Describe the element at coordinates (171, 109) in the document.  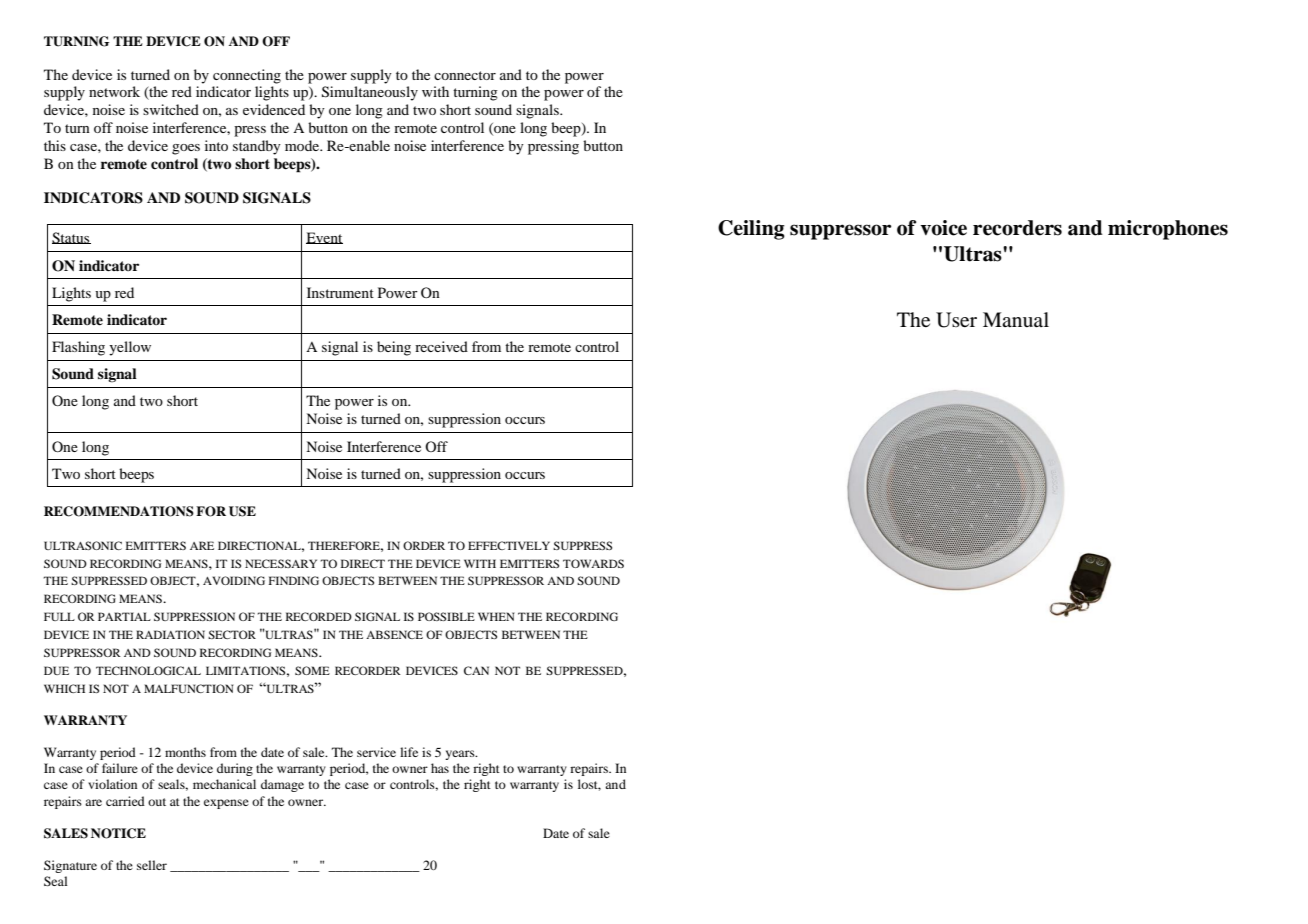
I see `switched` at that location.
